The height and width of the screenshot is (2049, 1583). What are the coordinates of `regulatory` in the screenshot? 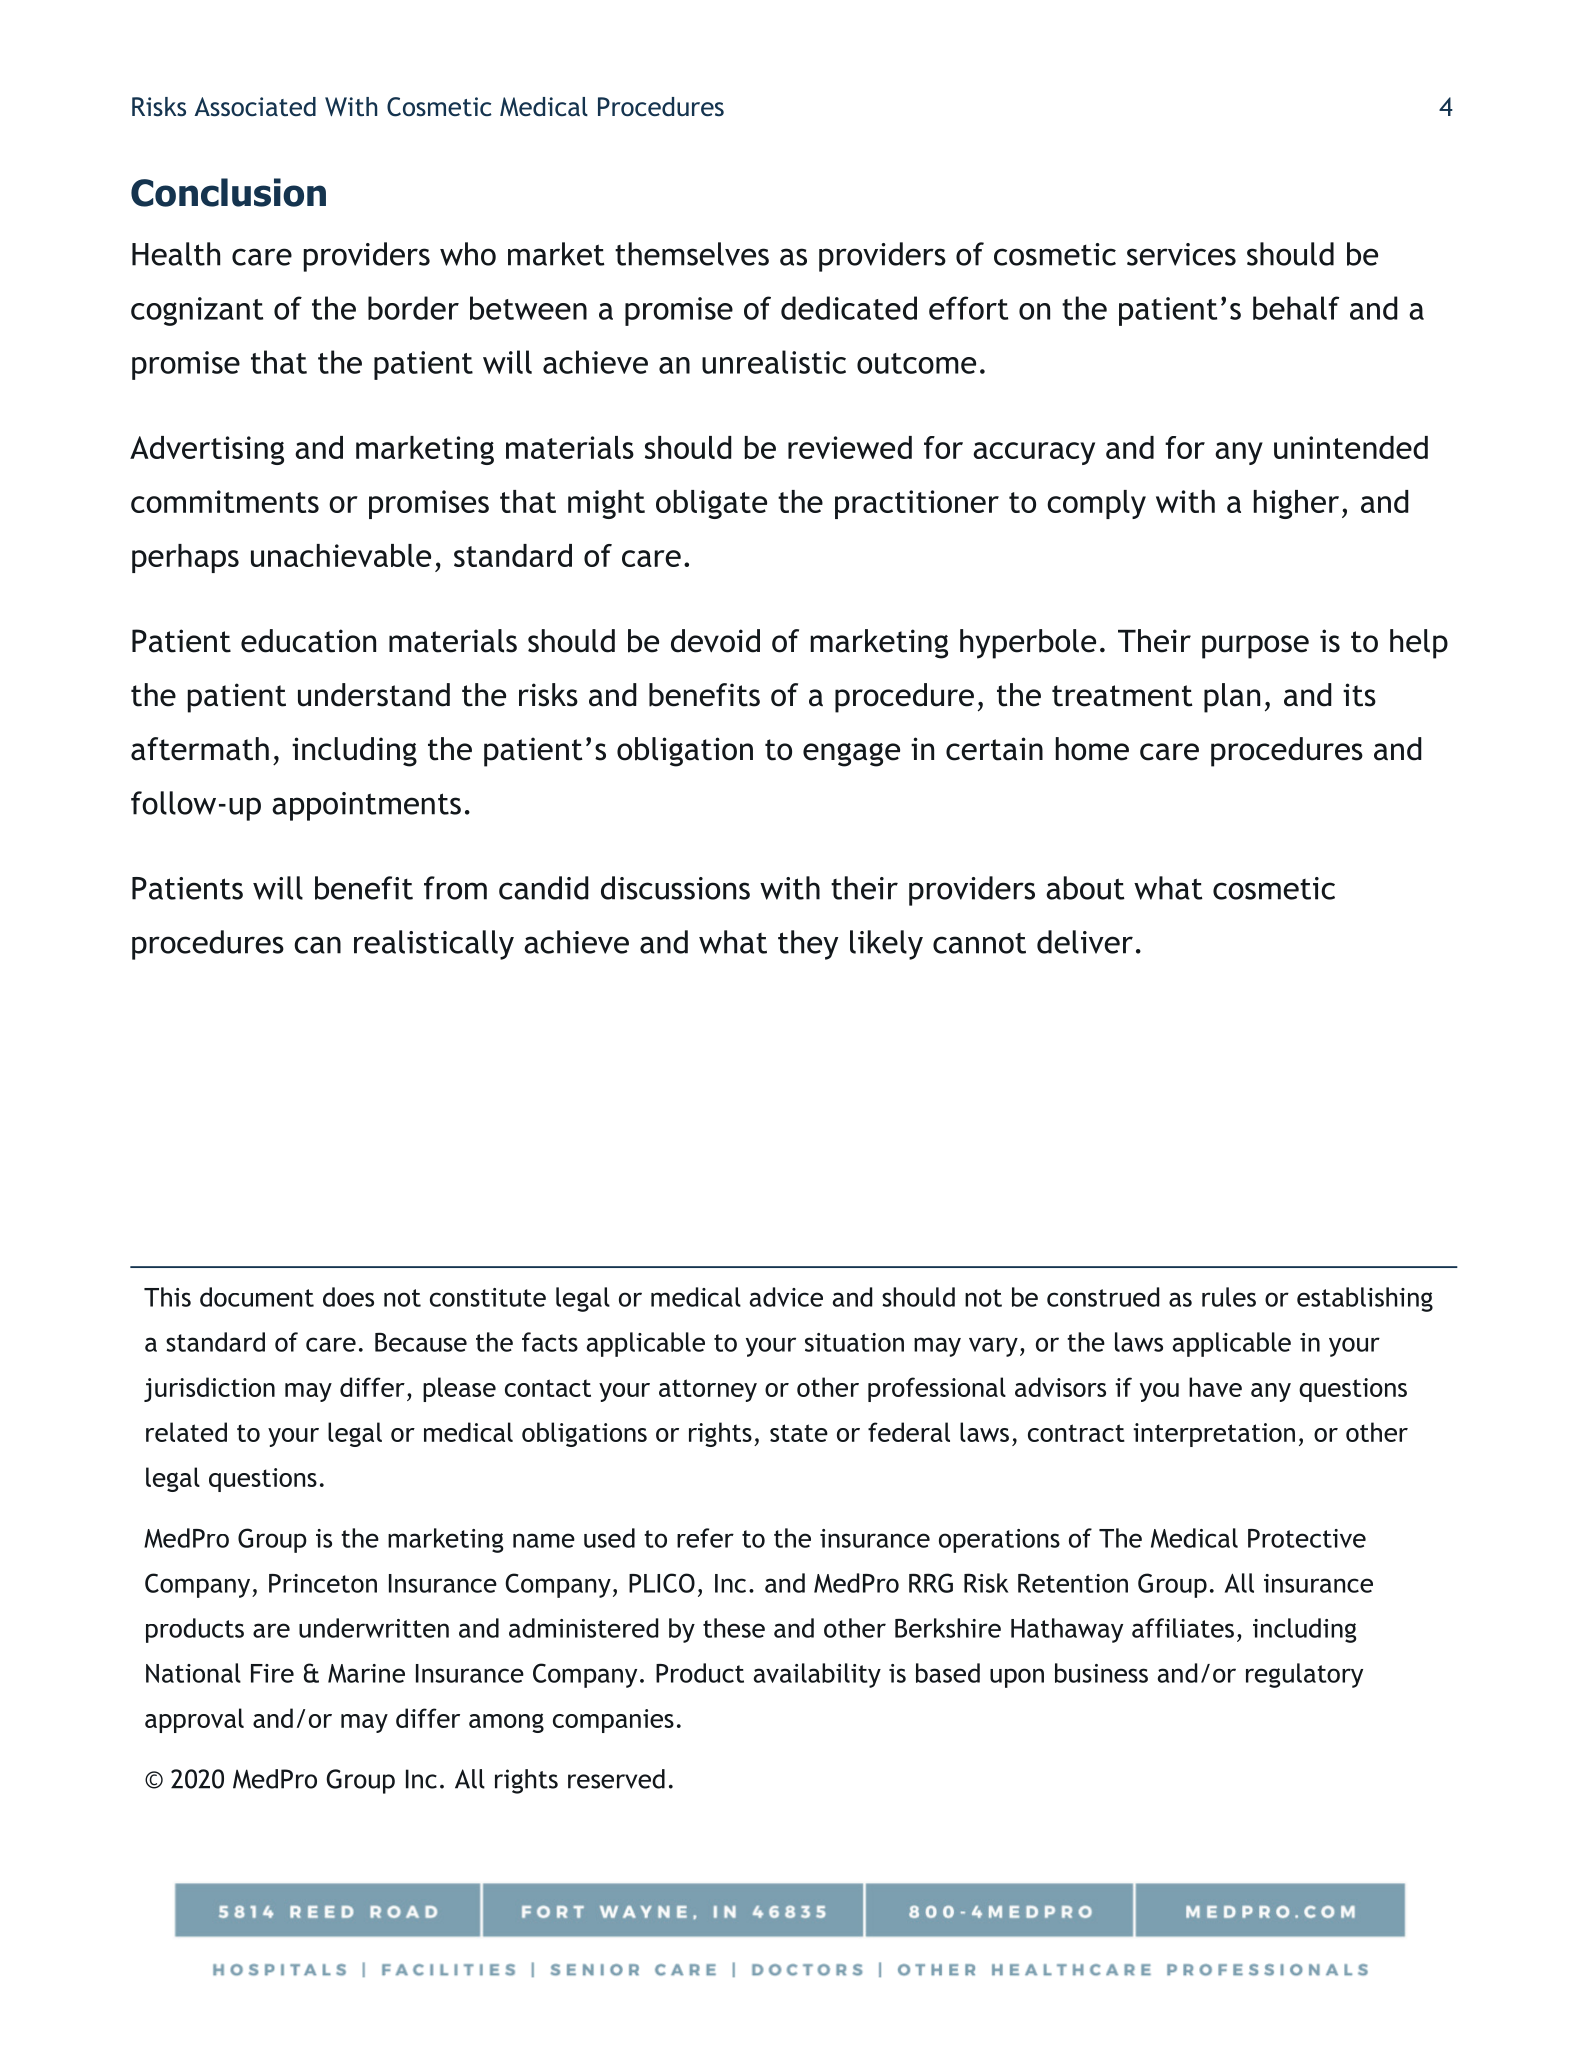 It's located at (1304, 1675).
